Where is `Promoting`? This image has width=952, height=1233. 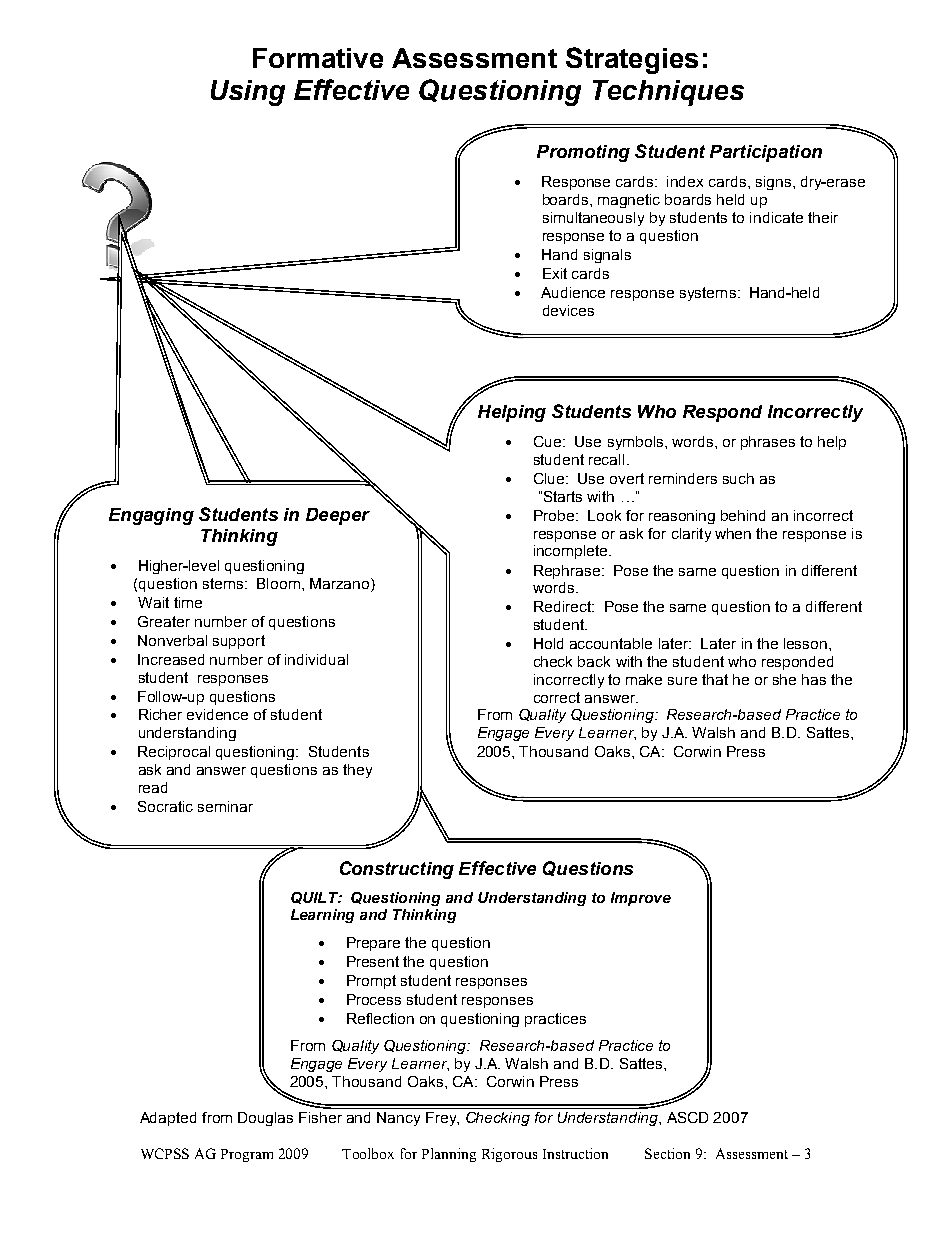
Promoting is located at coordinates (583, 153).
